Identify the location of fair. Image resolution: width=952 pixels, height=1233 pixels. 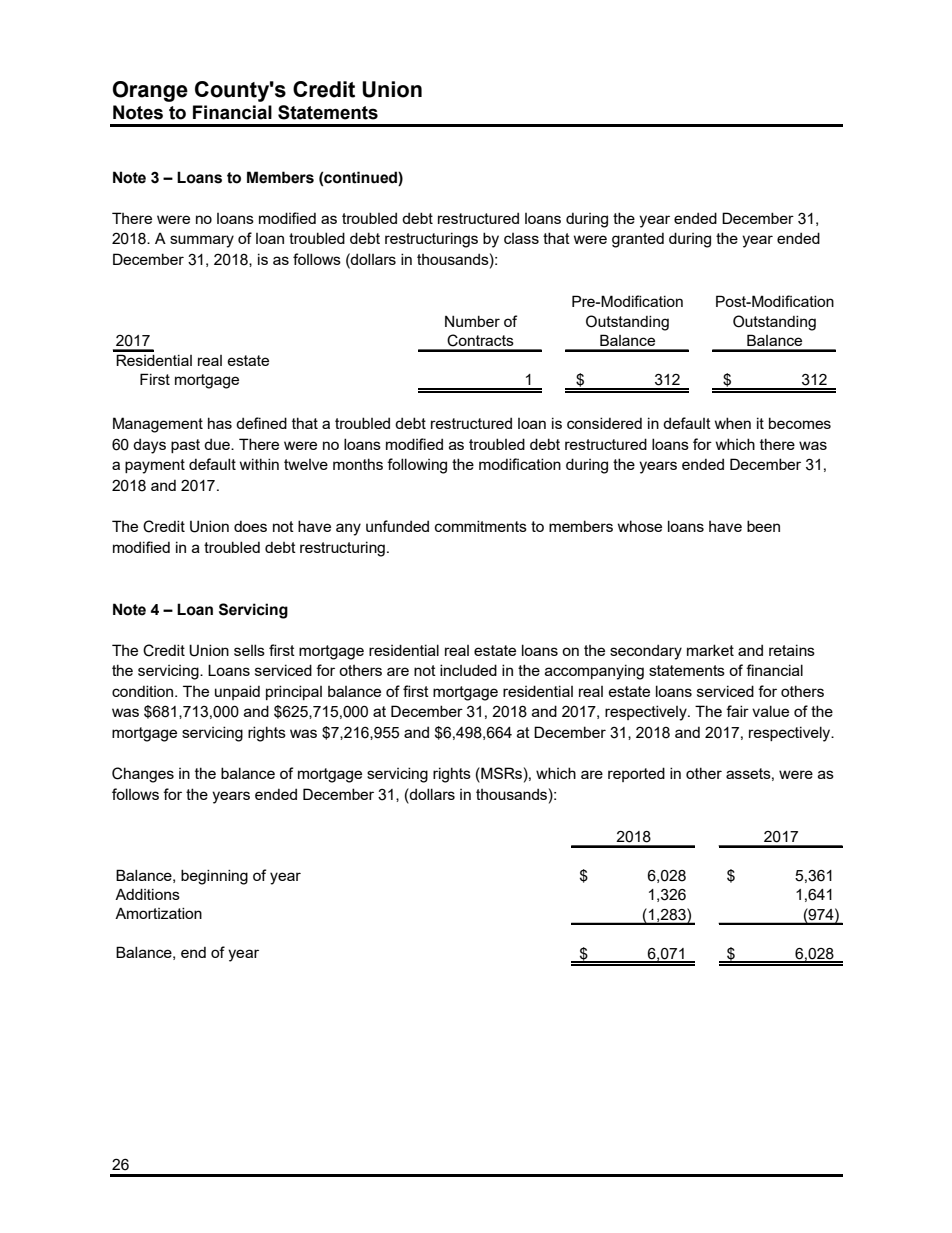
(737, 711).
